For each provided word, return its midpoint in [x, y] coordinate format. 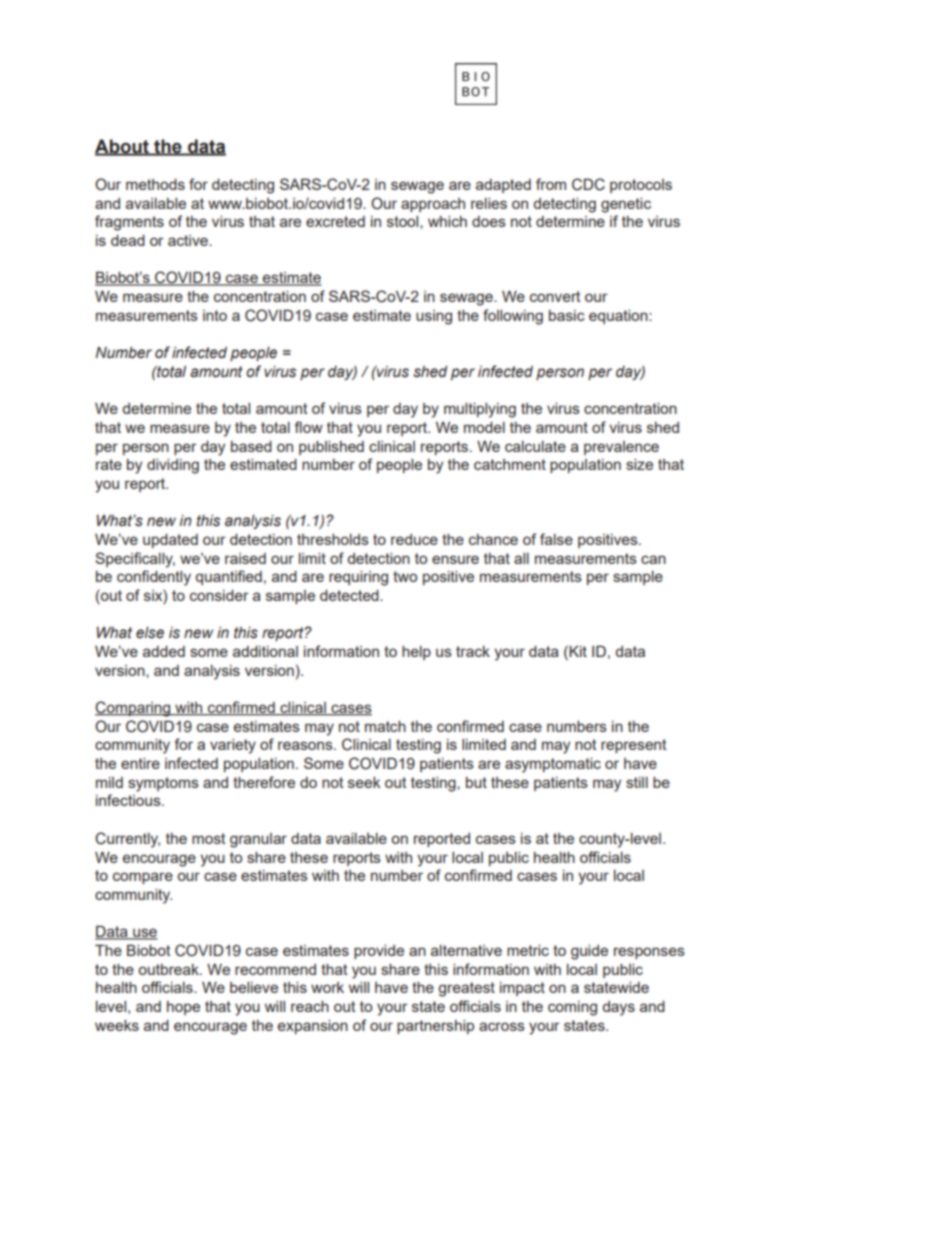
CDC [588, 184]
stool [404, 221]
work [327, 987]
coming [572, 1008]
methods [155, 184]
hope [183, 1008]
